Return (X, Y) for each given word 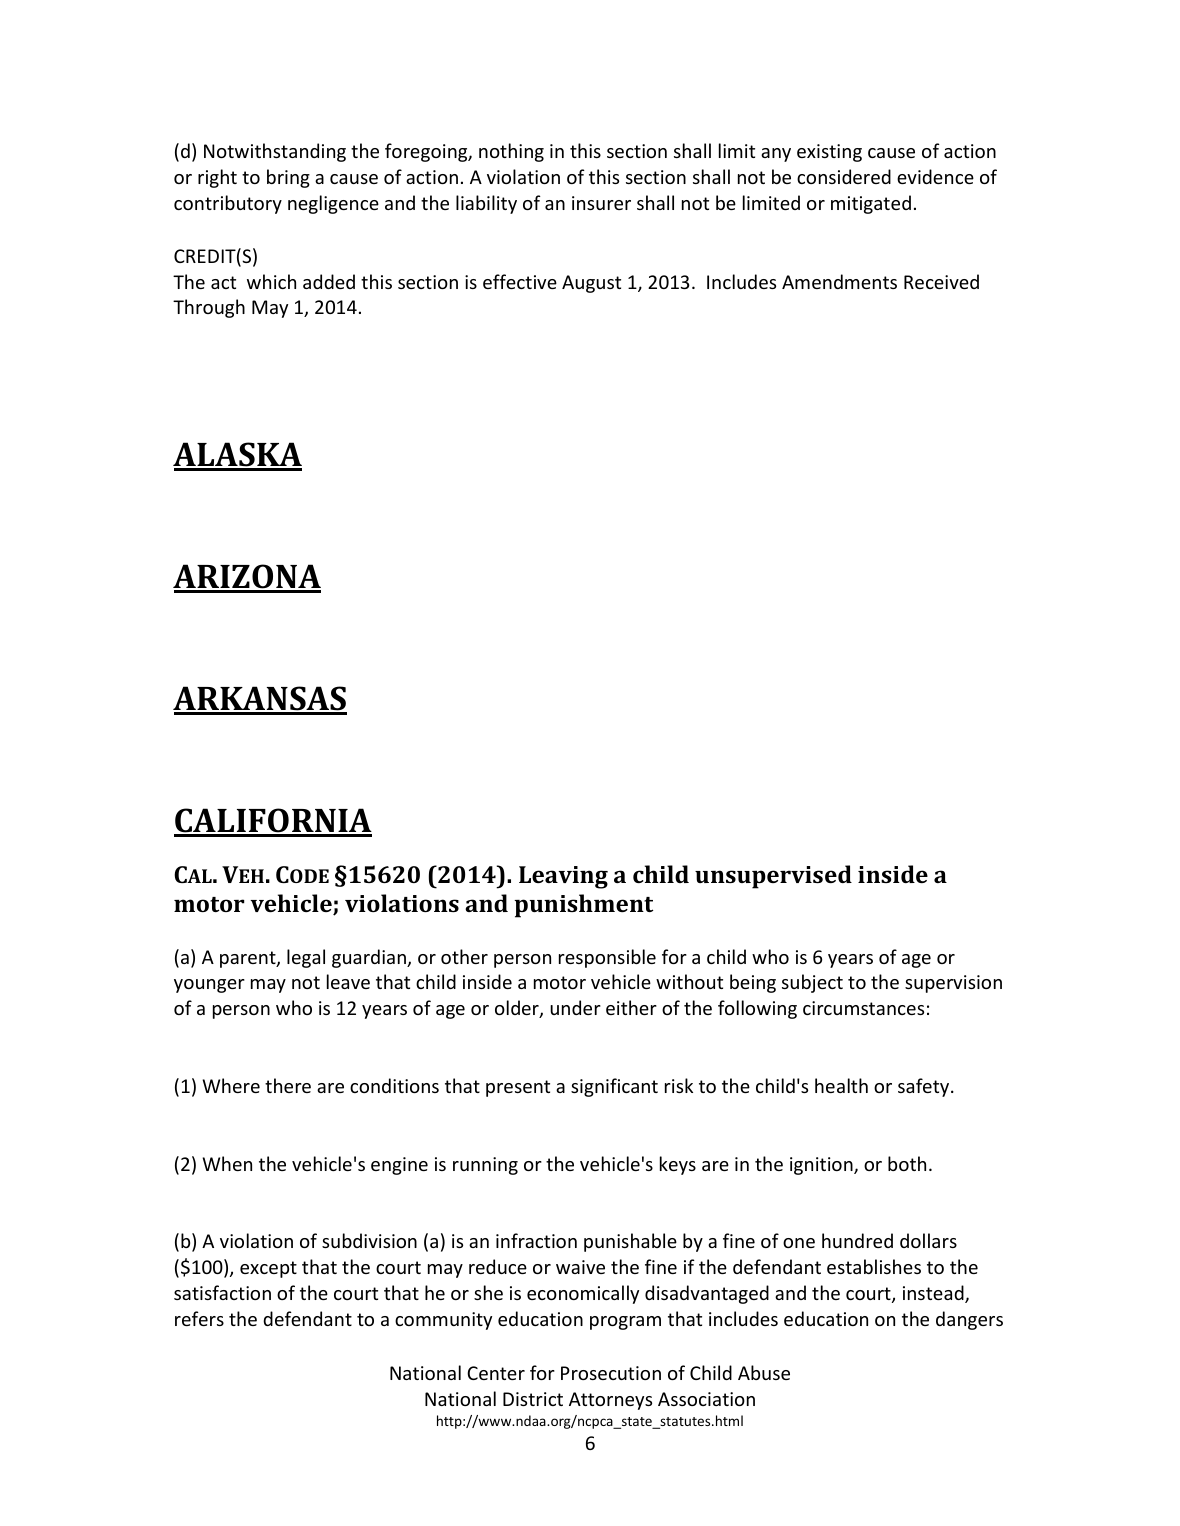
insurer (601, 203)
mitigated (871, 204)
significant (614, 1087)
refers (199, 1318)
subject (812, 983)
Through (209, 308)
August (591, 284)
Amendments (839, 281)
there (288, 1085)
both (907, 1163)
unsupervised (773, 877)
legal (306, 958)
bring (288, 178)
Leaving (563, 877)
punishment (583, 906)
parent (249, 959)
